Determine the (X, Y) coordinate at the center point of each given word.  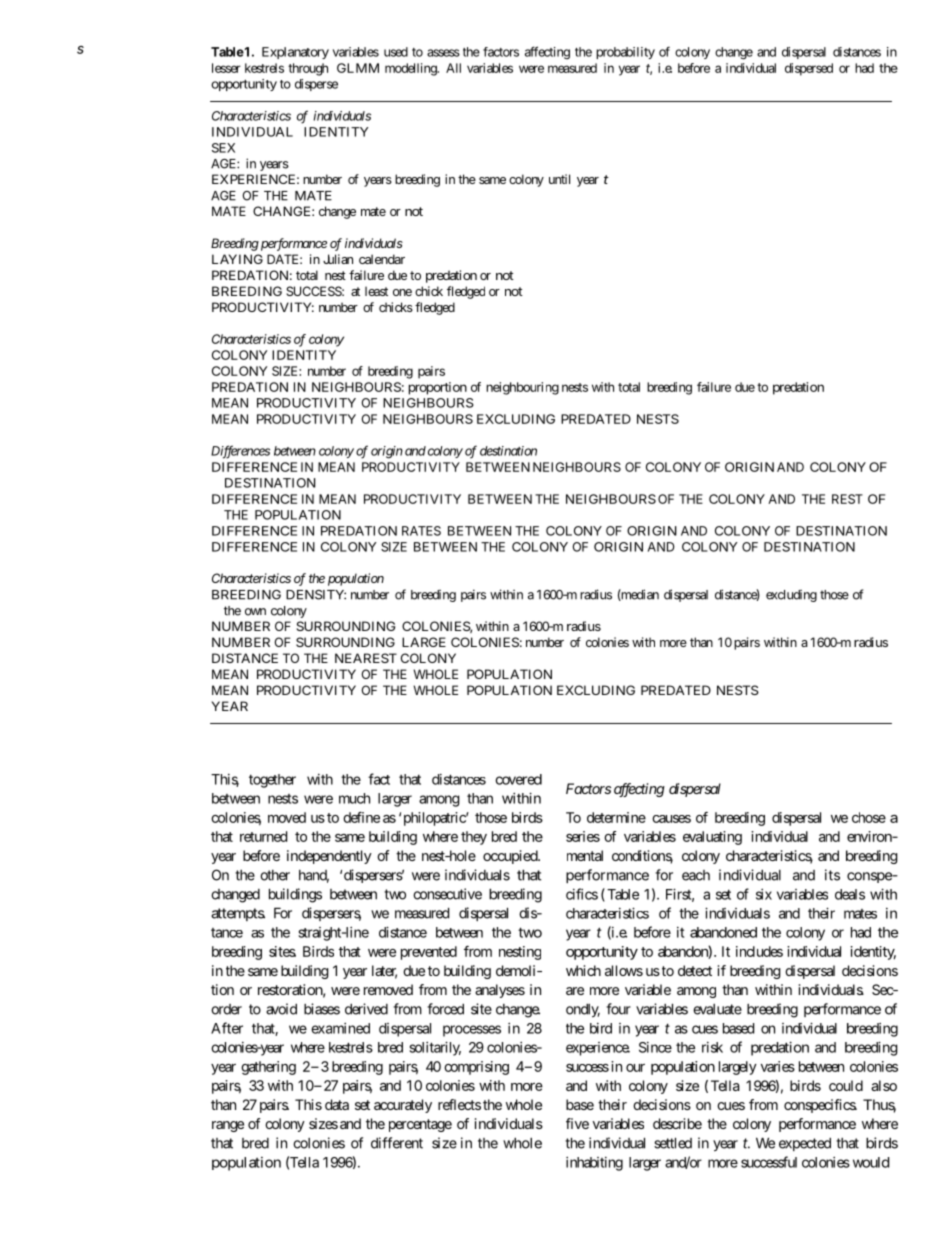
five (577, 1123)
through (308, 69)
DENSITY (316, 595)
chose (869, 817)
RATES (421, 531)
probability (625, 53)
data (337, 1104)
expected (805, 1144)
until (559, 179)
